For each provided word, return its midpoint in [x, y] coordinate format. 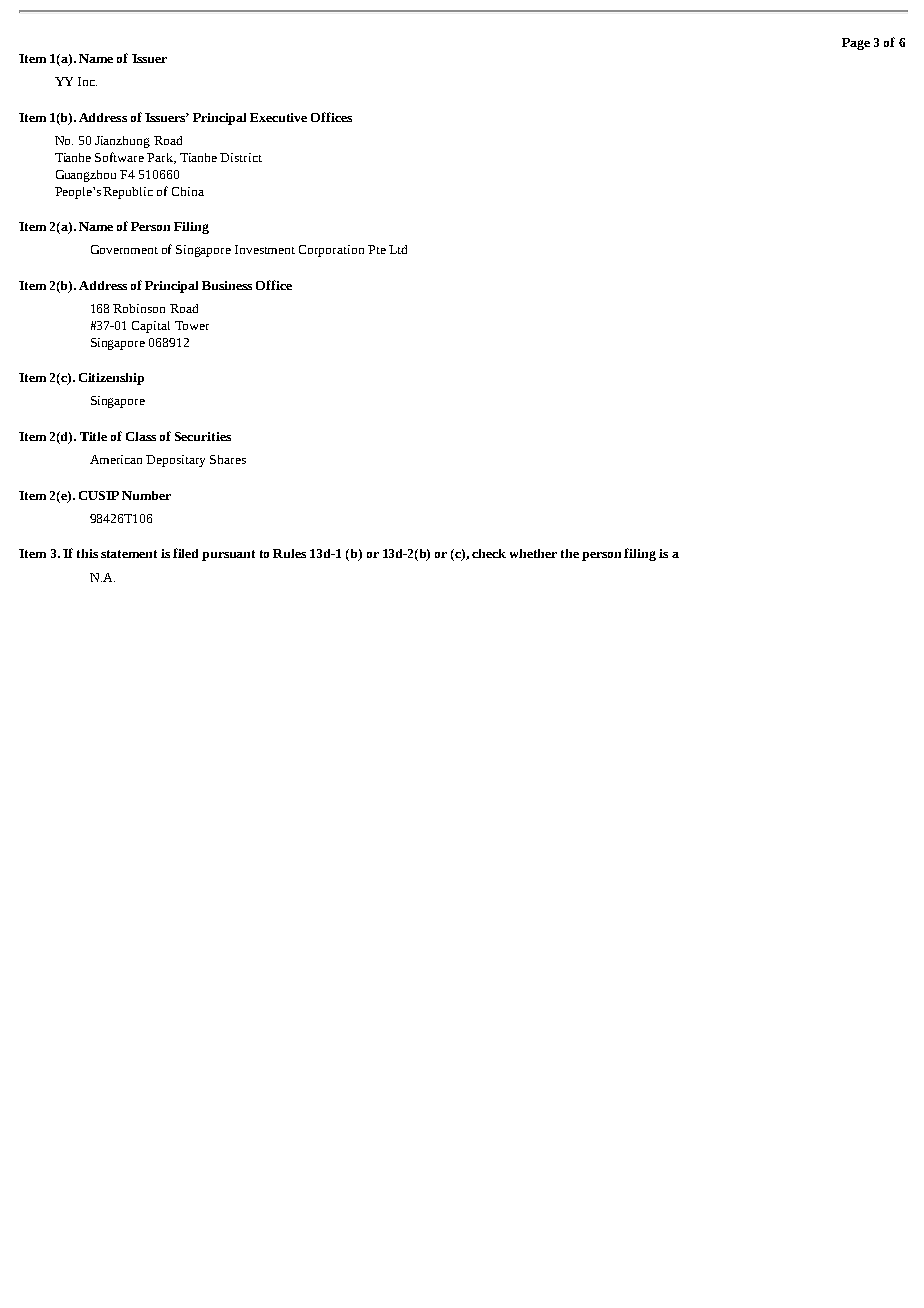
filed [185, 553]
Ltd [398, 249]
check [489, 553]
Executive [278, 117]
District [241, 157]
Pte [377, 249]
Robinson [139, 308]
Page [856, 44]
